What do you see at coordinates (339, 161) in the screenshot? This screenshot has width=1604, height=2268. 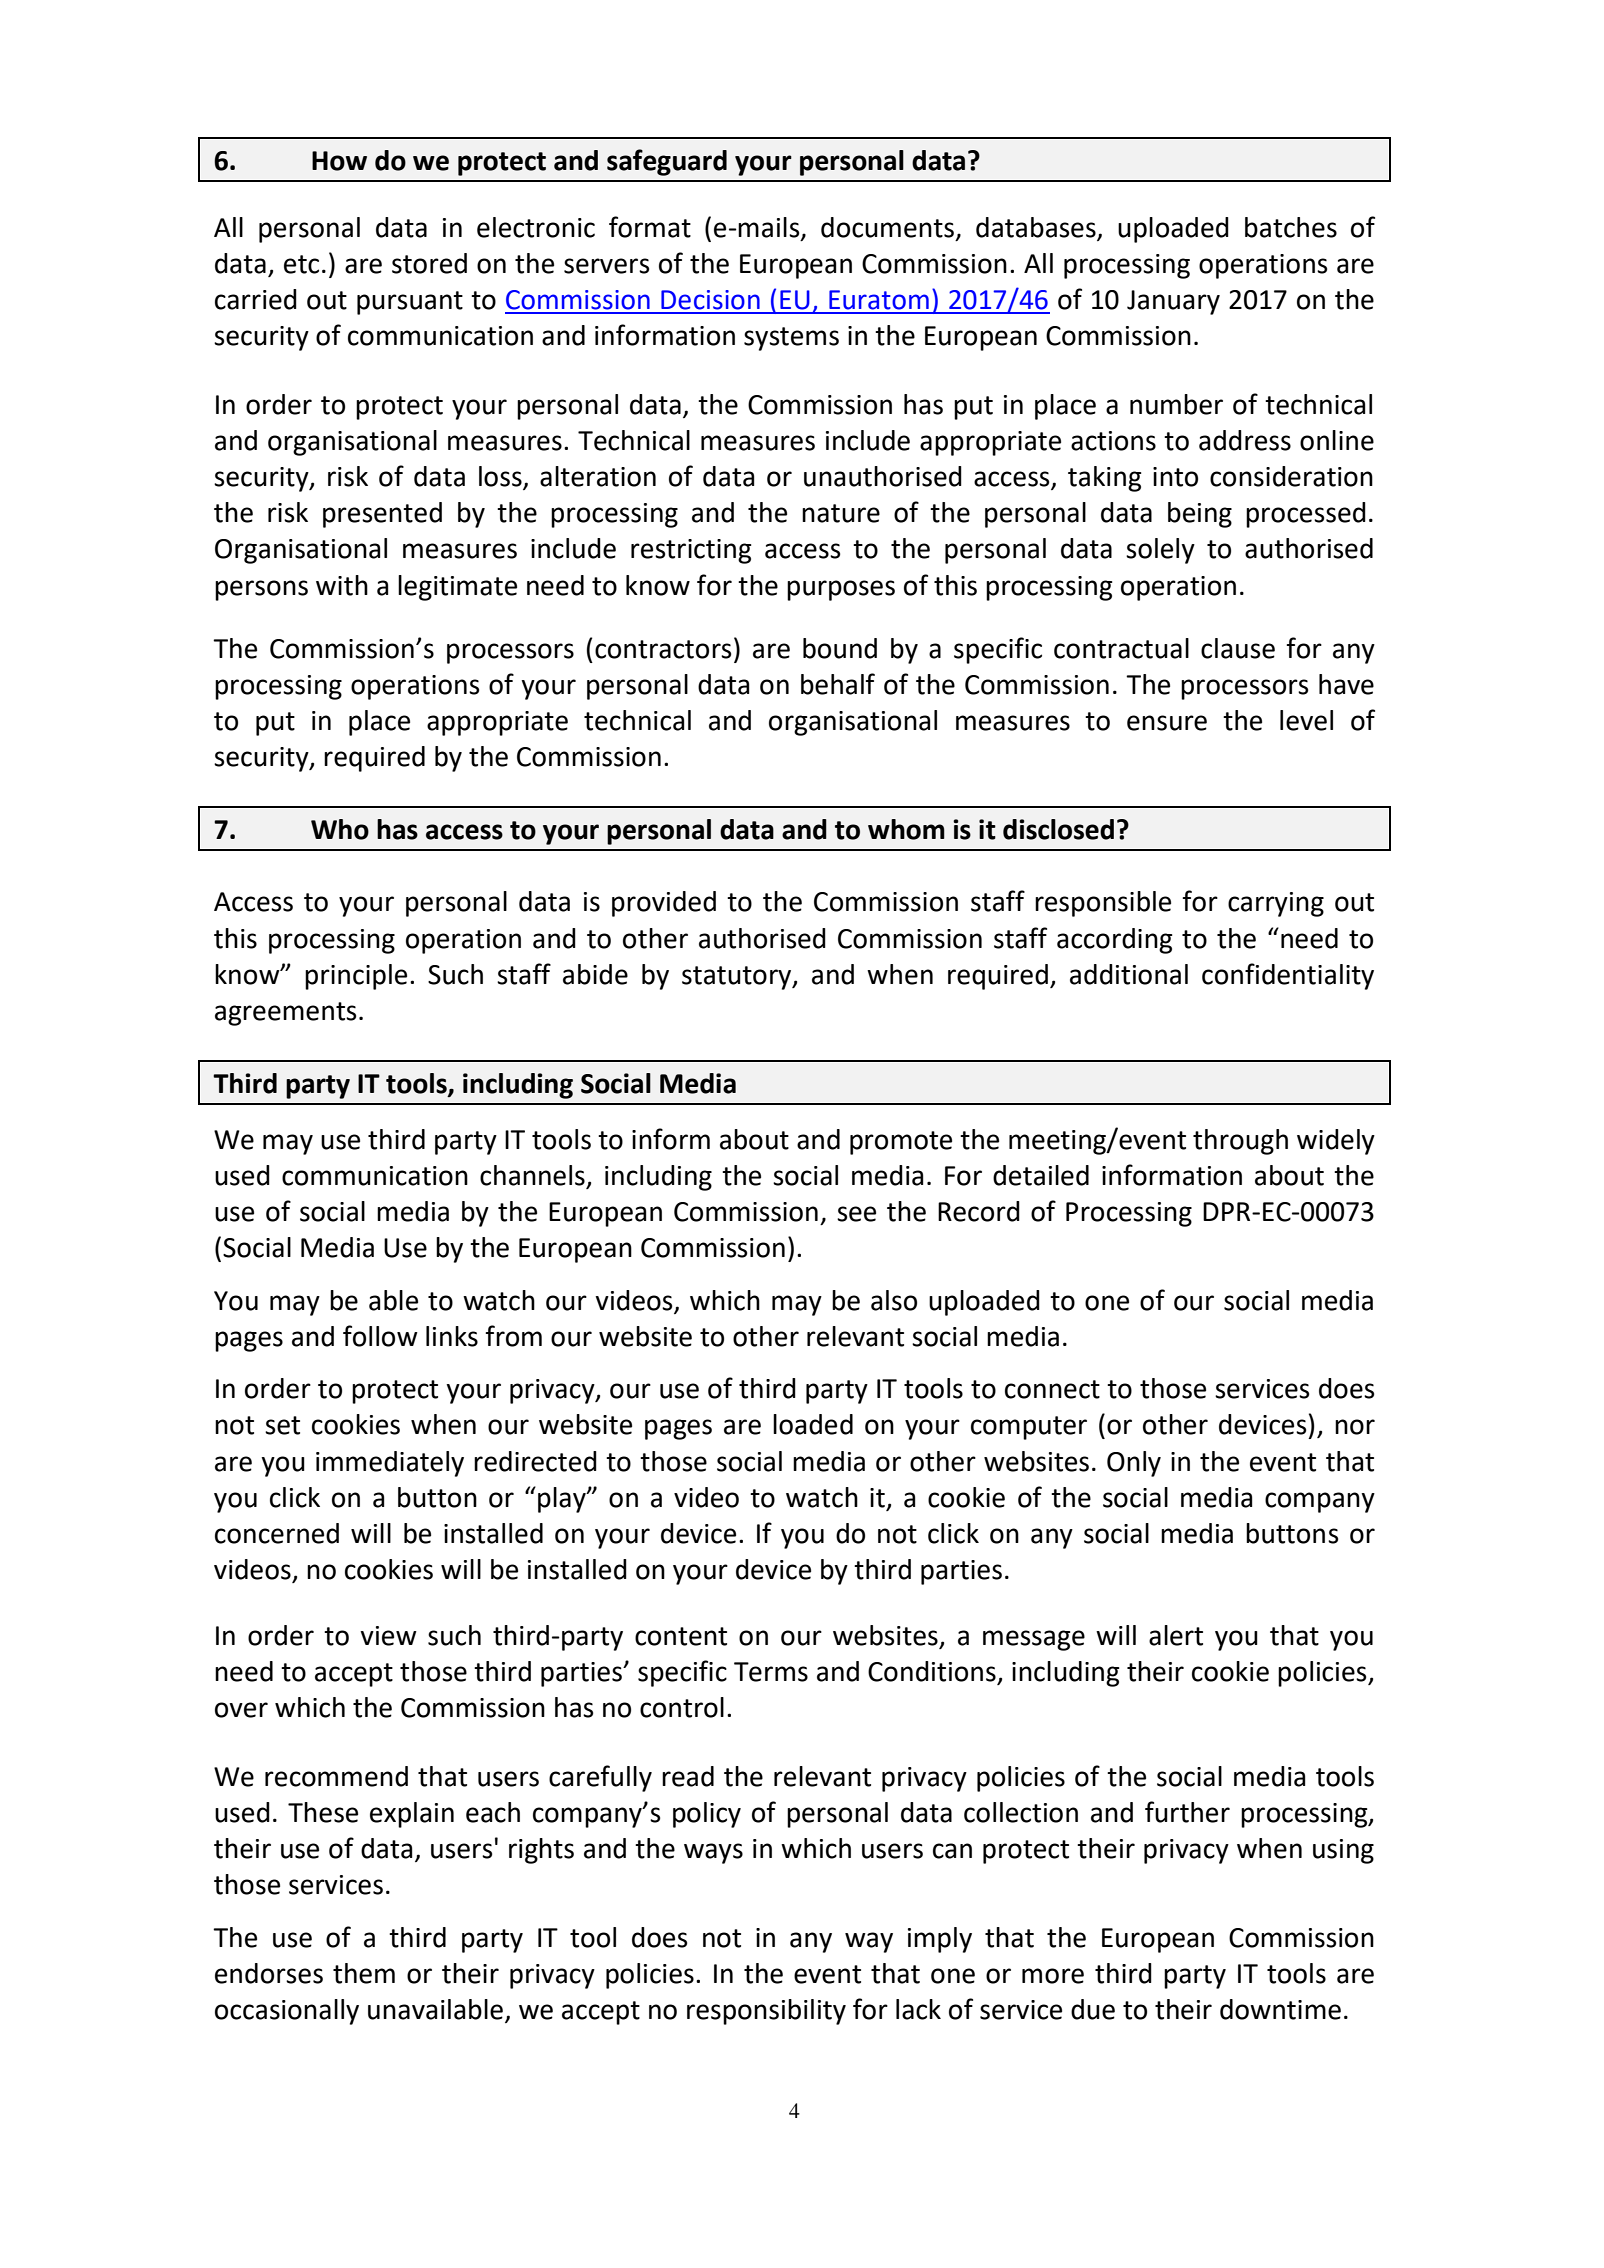 I see `How` at bounding box center [339, 161].
